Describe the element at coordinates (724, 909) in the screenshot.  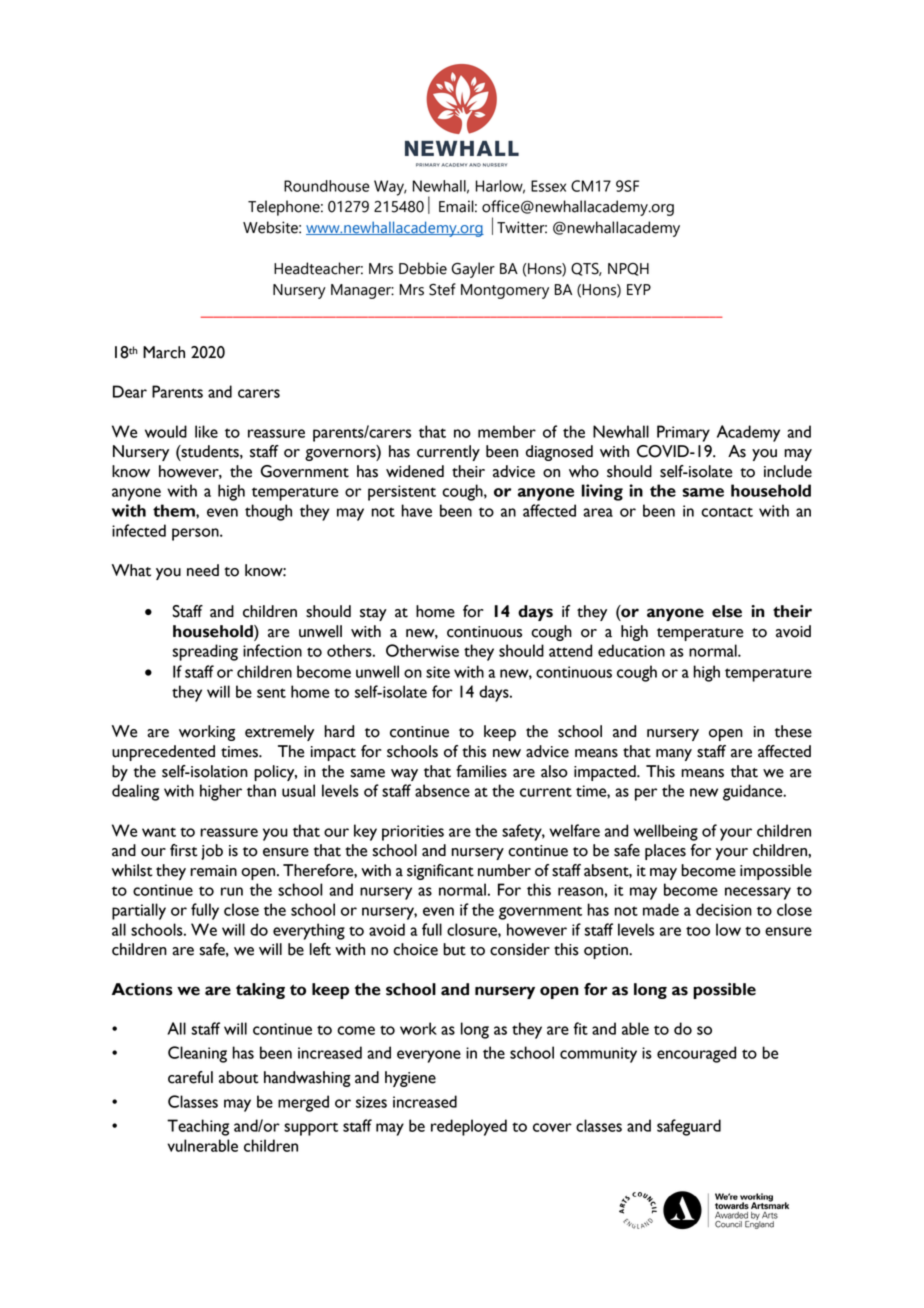
I see `decision` at that location.
